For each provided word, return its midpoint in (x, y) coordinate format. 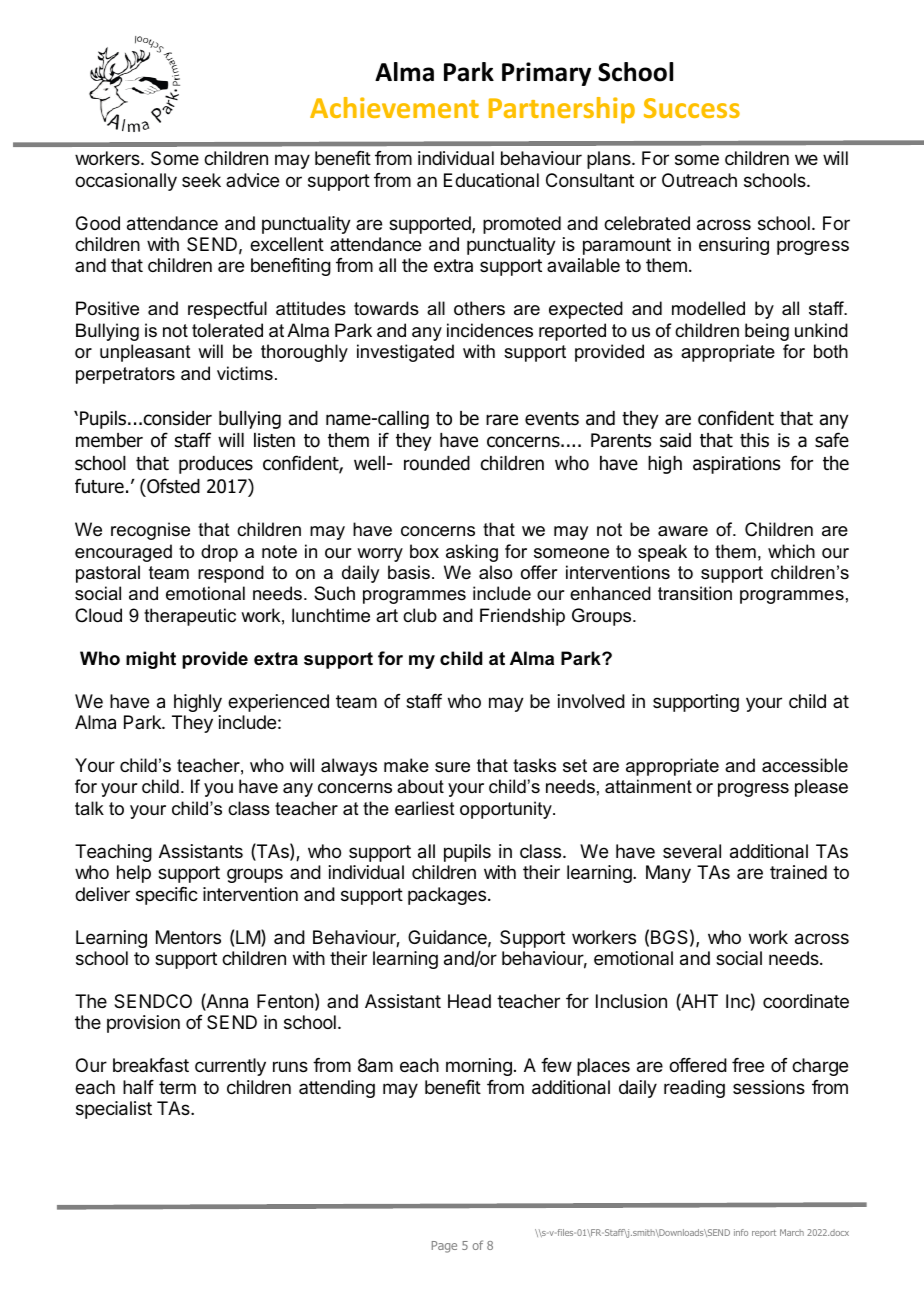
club (420, 615)
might (151, 660)
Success (692, 108)
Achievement (394, 107)
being (767, 332)
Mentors (188, 937)
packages (447, 896)
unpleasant (145, 353)
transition (695, 593)
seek (201, 180)
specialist (114, 1110)
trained (798, 872)
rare (502, 420)
